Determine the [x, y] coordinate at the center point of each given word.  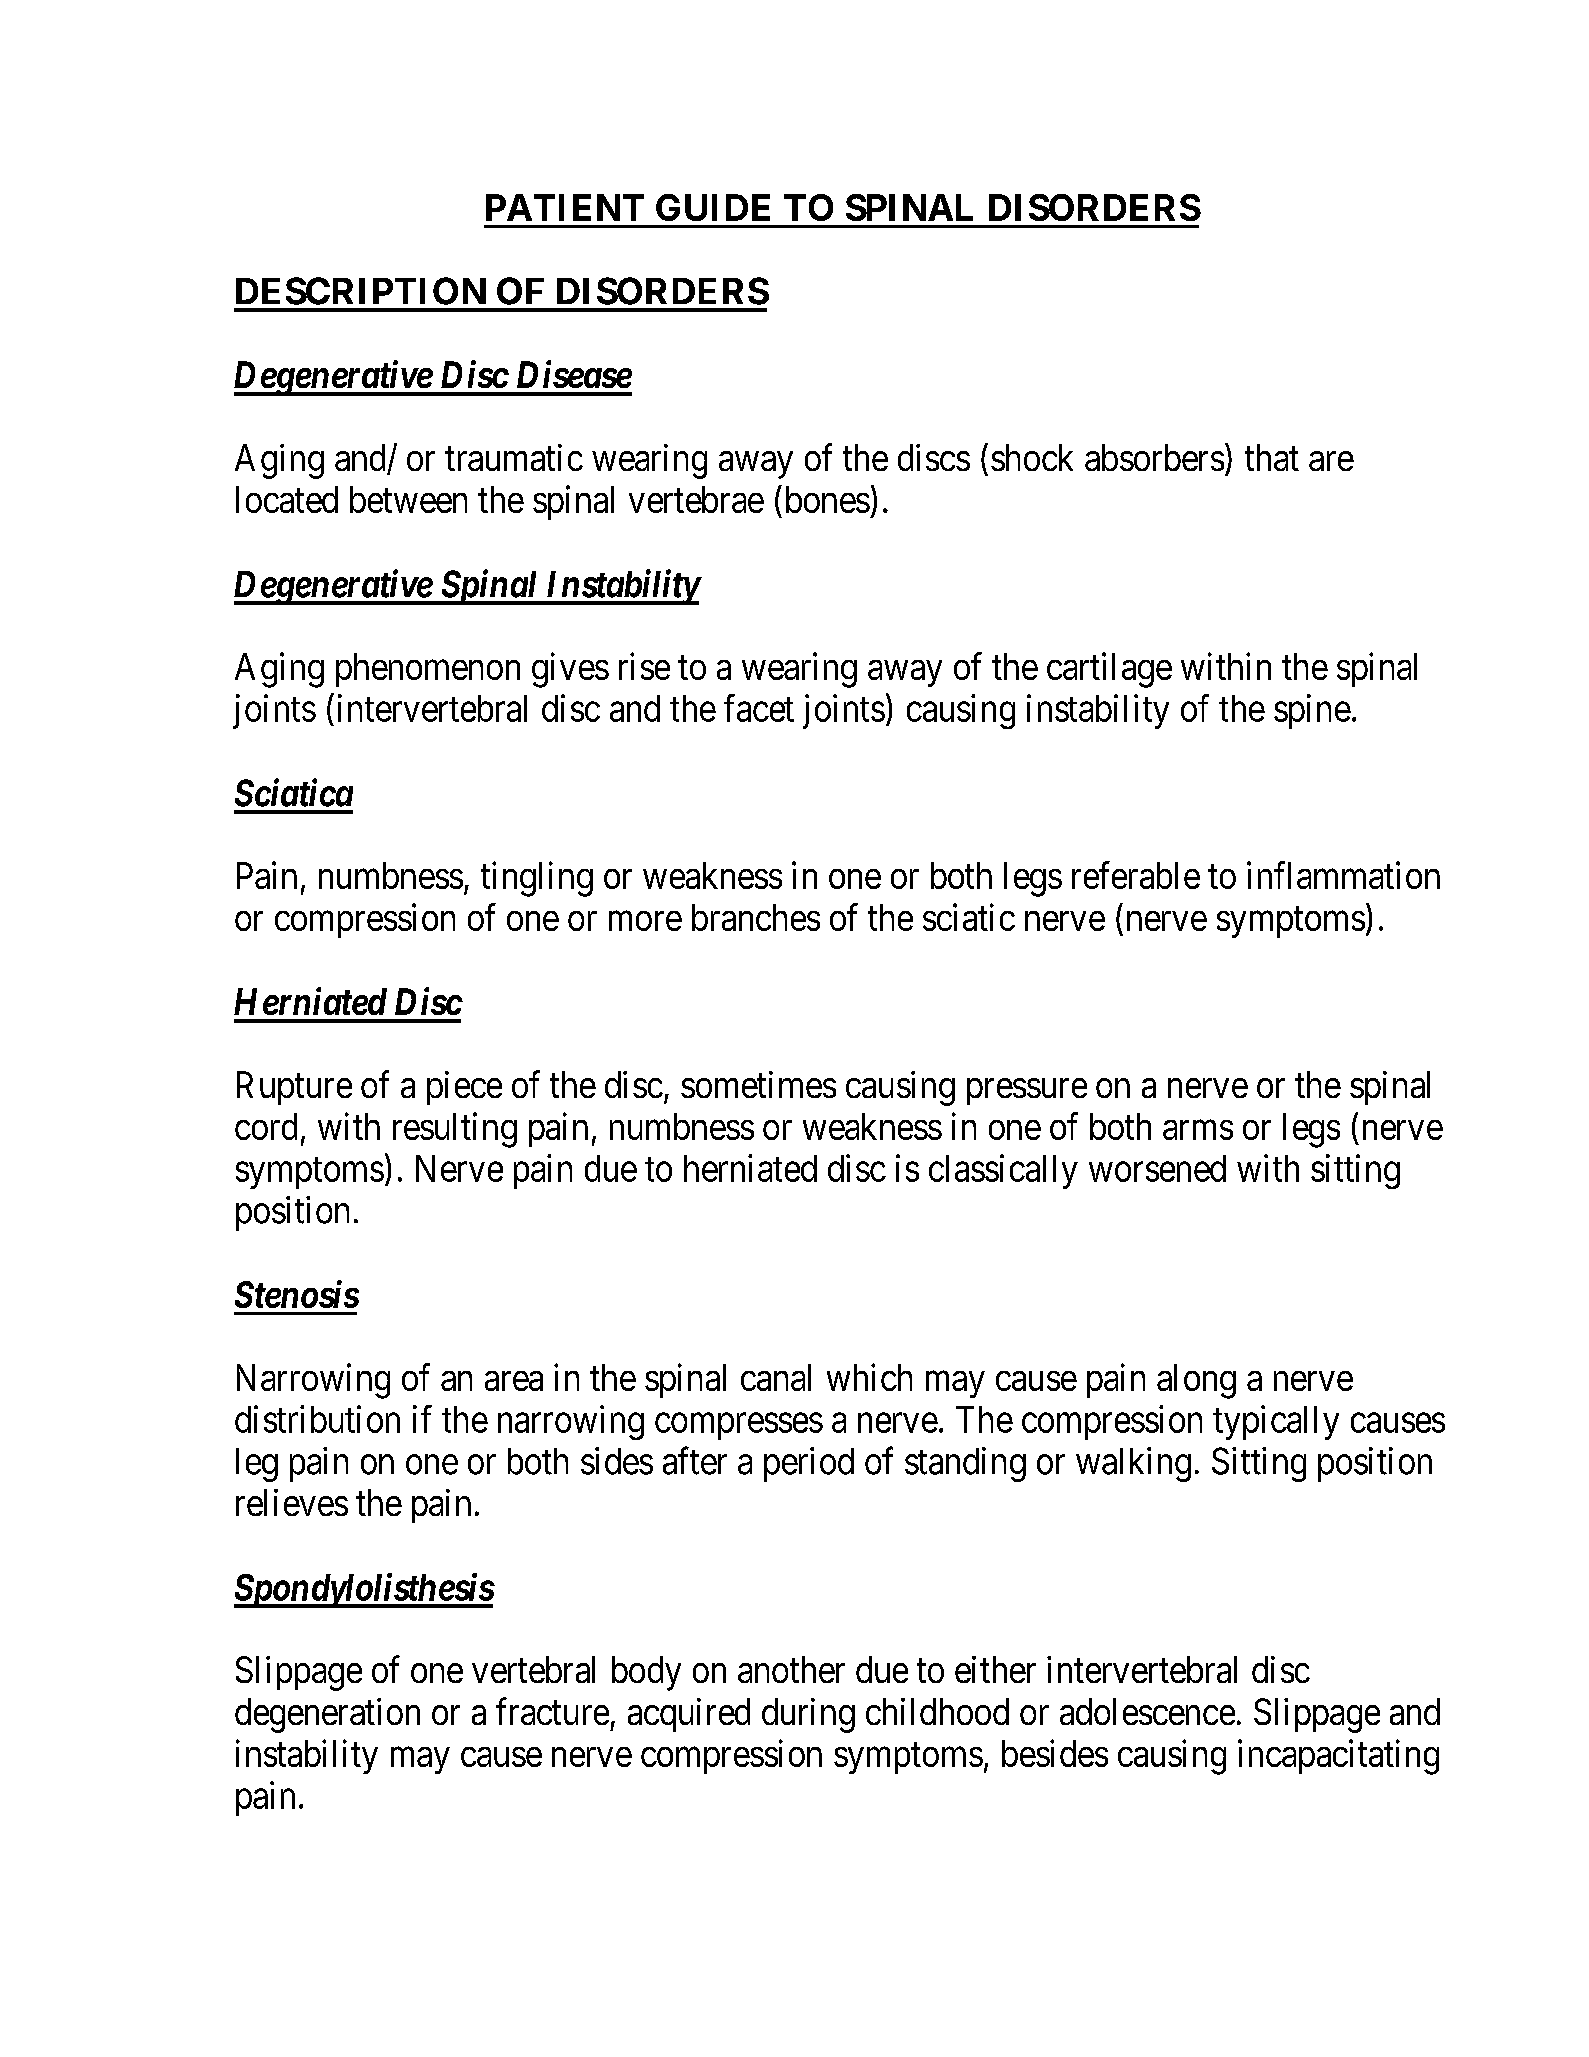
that [1272, 457]
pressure [1027, 1092]
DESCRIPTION [361, 291]
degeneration [327, 1715]
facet [759, 708]
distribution [317, 1419]
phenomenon [428, 670]
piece [464, 1088]
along [1196, 1381]
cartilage [1109, 670]
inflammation [1343, 875]
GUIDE [713, 207]
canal [776, 1377]
